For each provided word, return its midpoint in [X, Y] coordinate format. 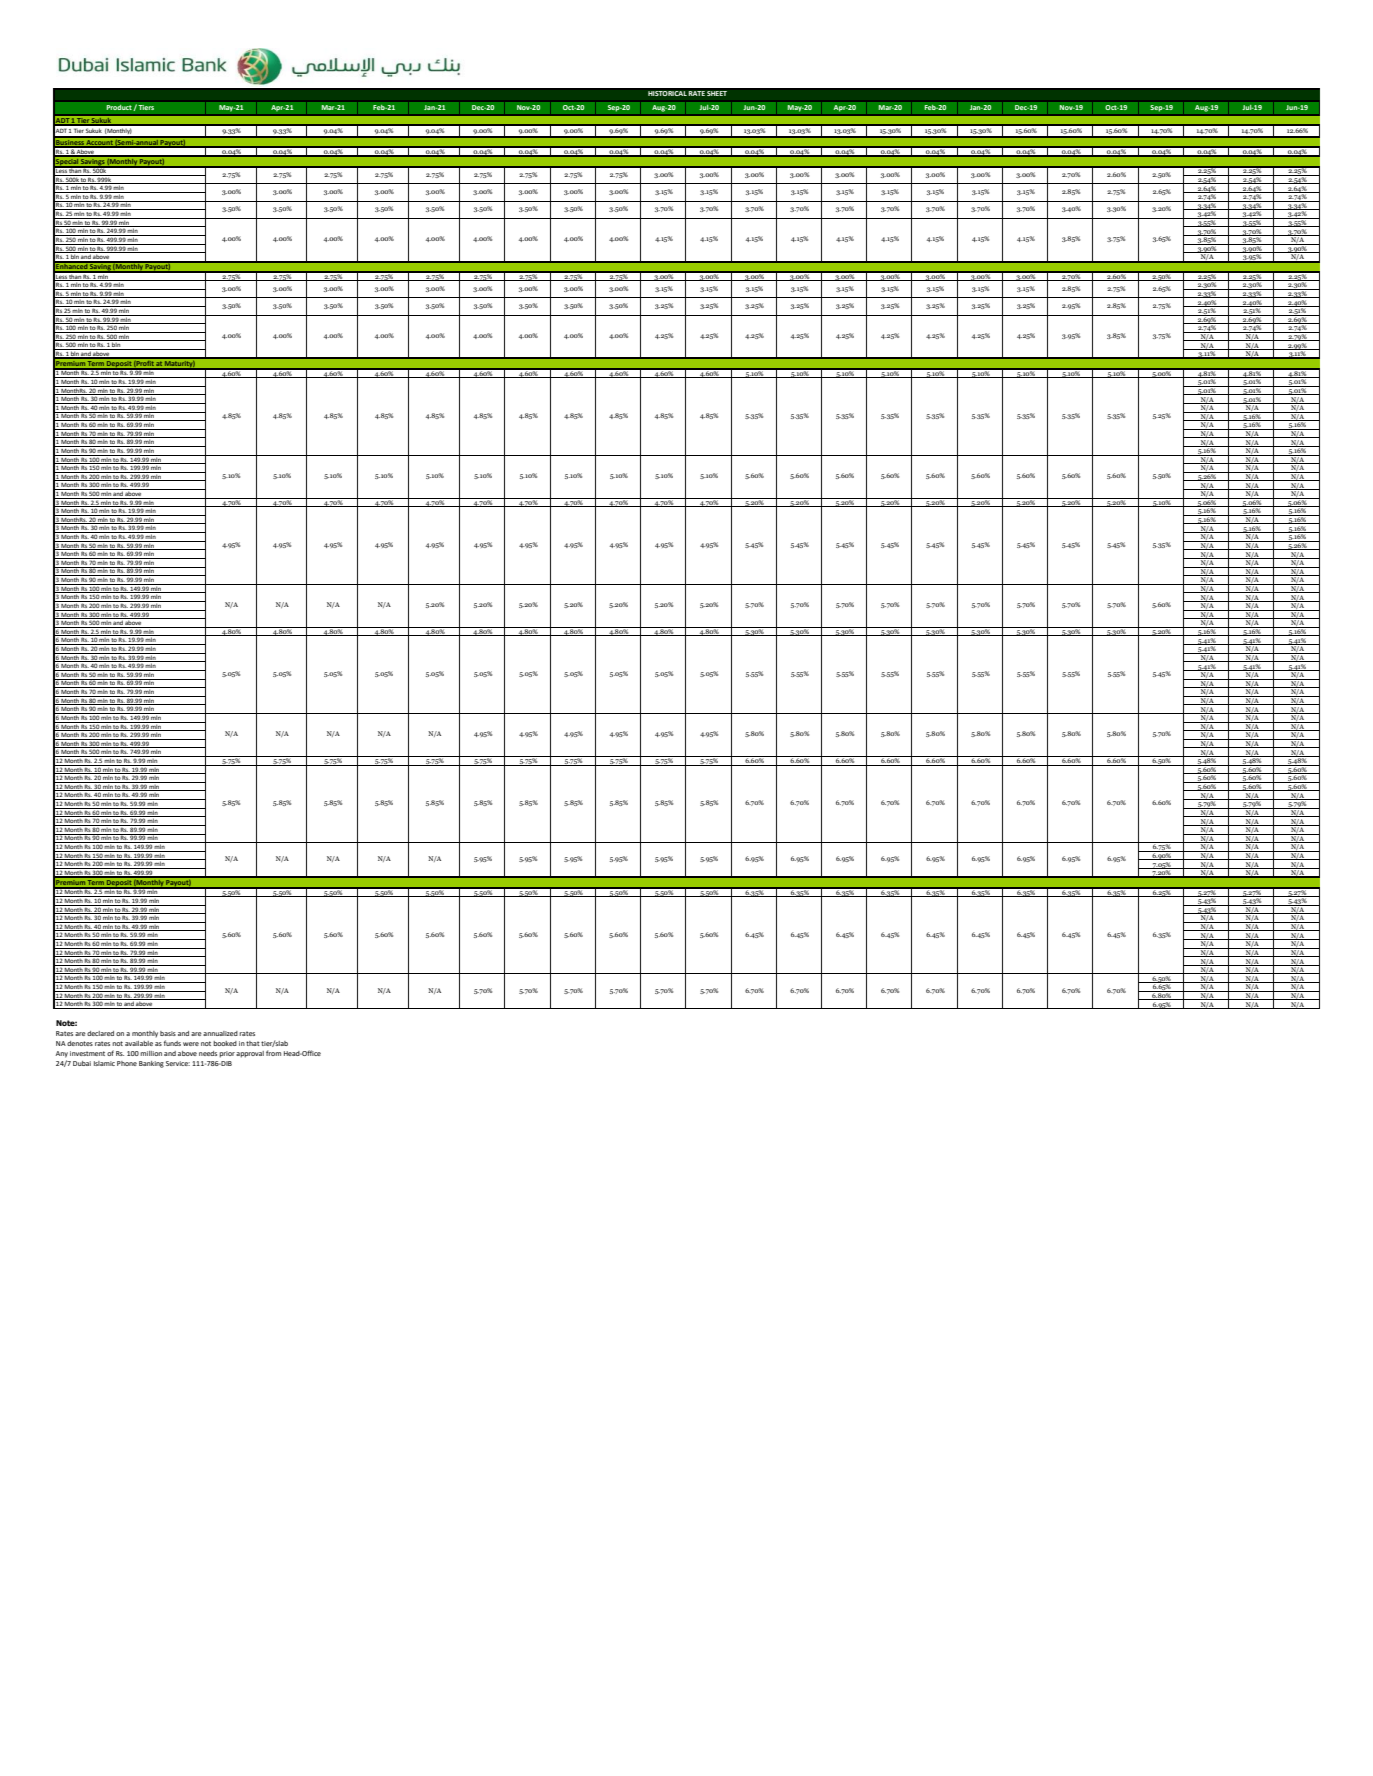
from [273, 1053]
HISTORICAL [667, 93]
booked [225, 1043]
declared [100, 1033]
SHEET [717, 93]
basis [168, 1033]
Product [120, 107]
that [253, 1043]
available [139, 1043]
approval [250, 1054]
